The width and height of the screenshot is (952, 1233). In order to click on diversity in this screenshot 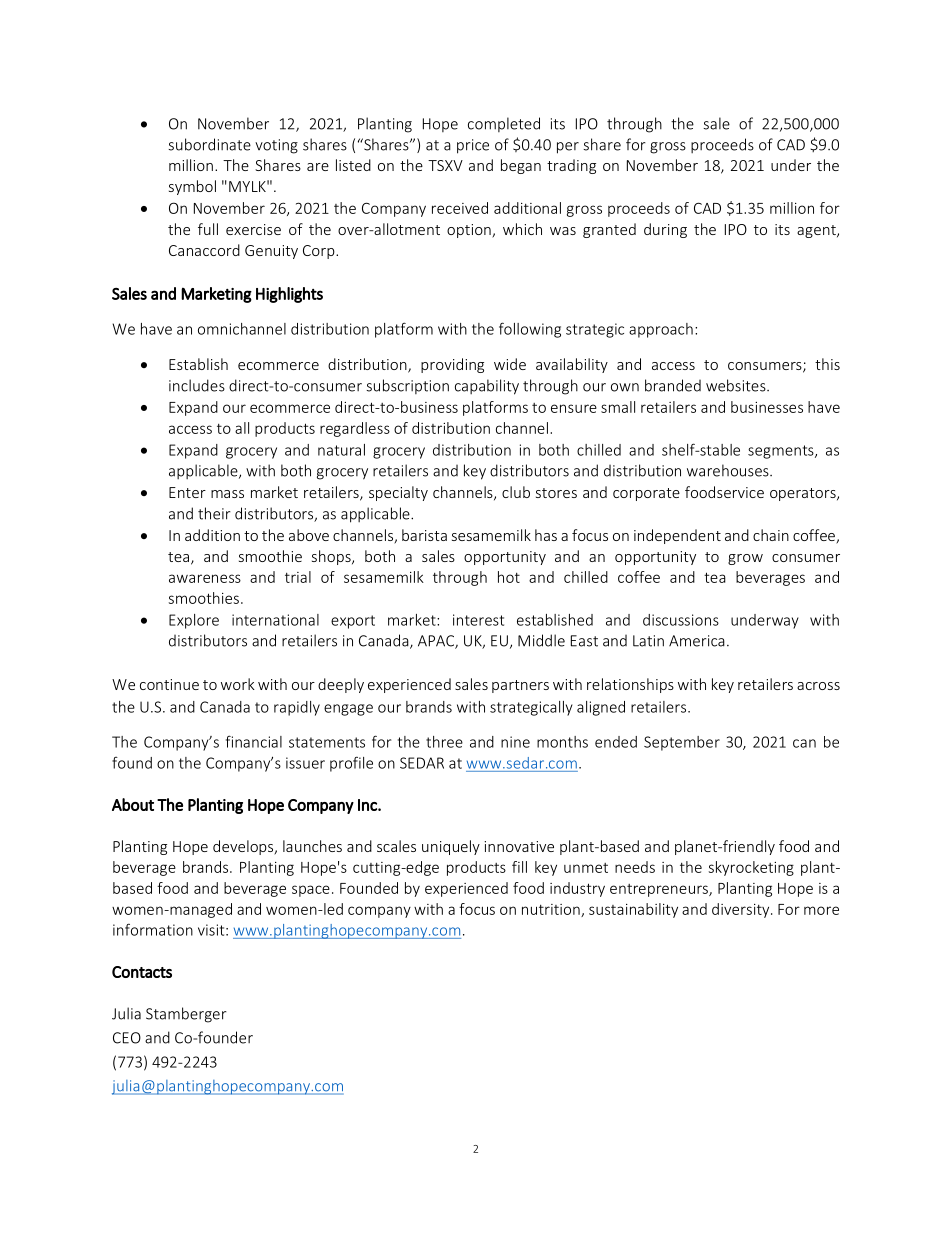, I will do `click(742, 910)`.
